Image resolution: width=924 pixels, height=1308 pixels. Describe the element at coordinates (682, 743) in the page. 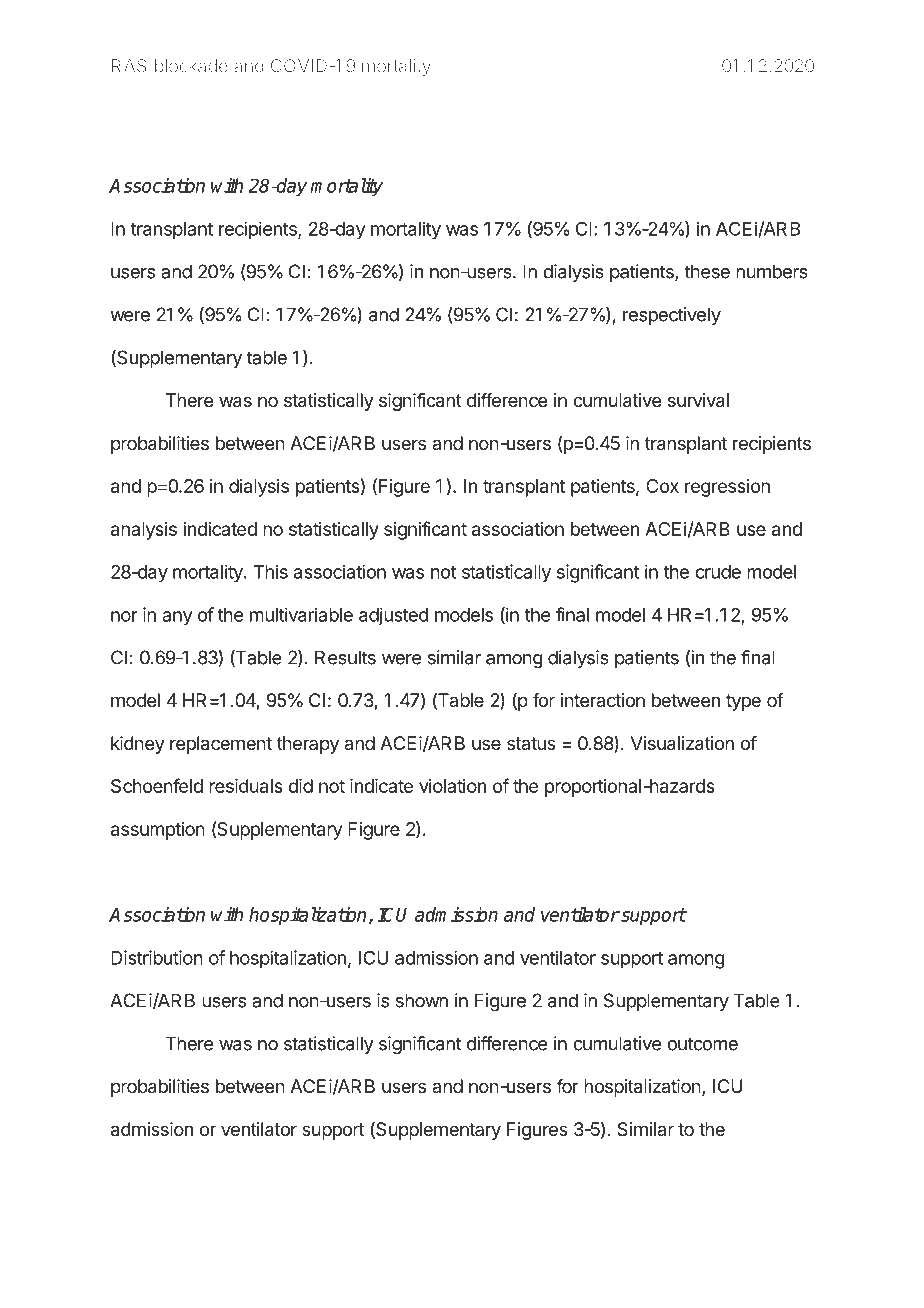

I see `Visualization` at that location.
